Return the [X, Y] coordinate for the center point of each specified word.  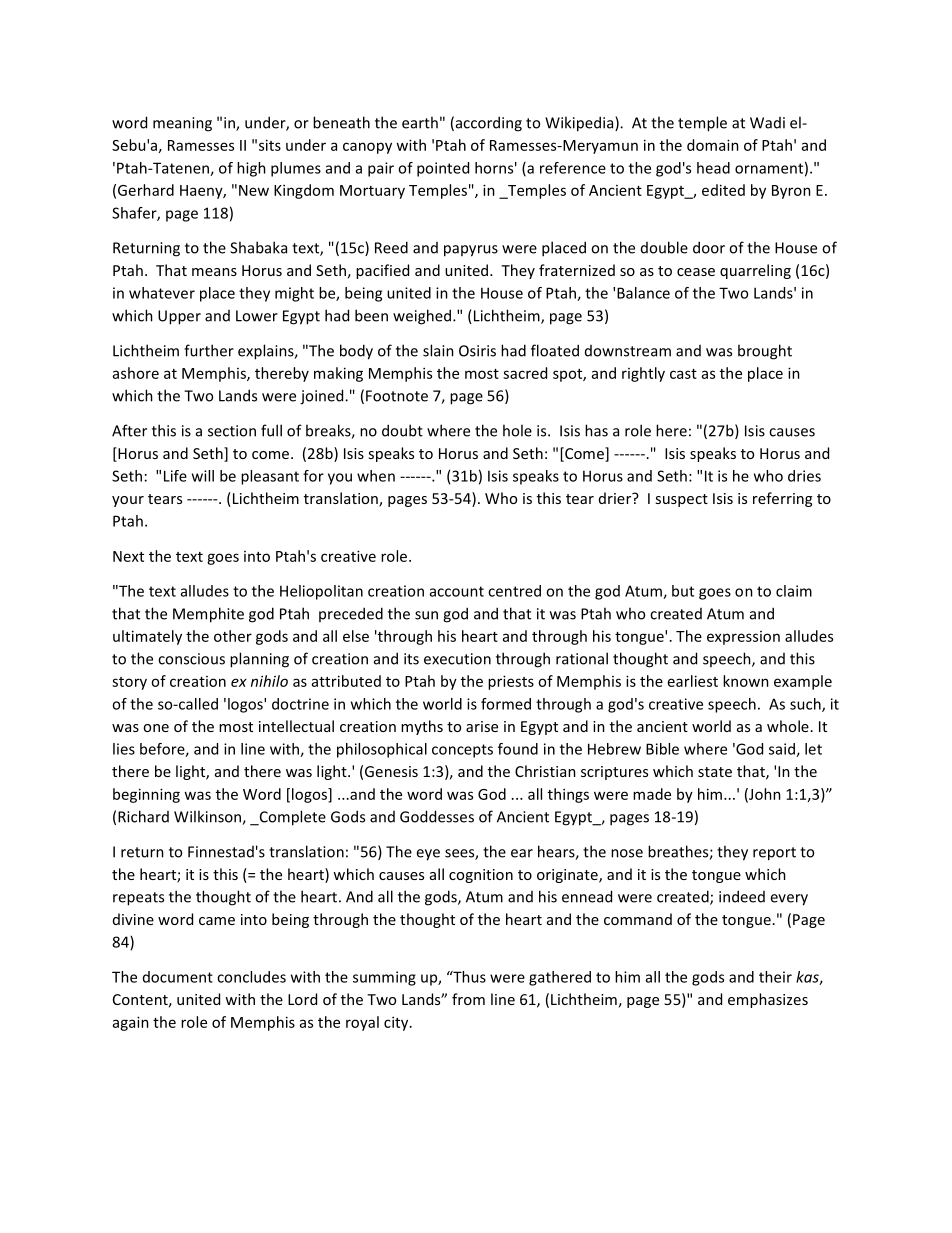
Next [128, 556]
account [457, 591]
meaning [182, 124]
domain [713, 145]
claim [794, 591]
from [468, 999]
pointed [443, 169]
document [178, 977]
